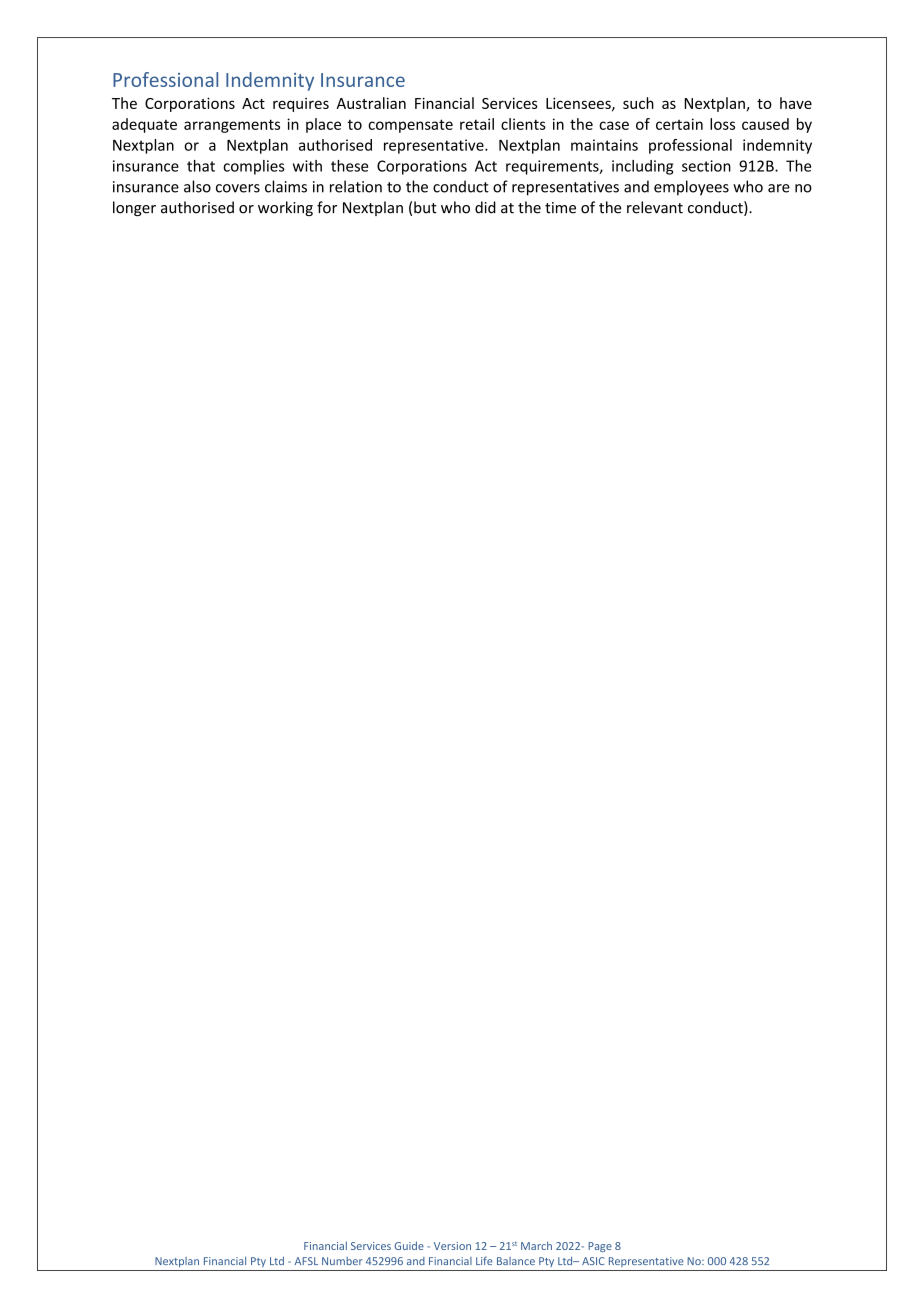 The image size is (924, 1308). I want to click on arrangements, so click(232, 126).
